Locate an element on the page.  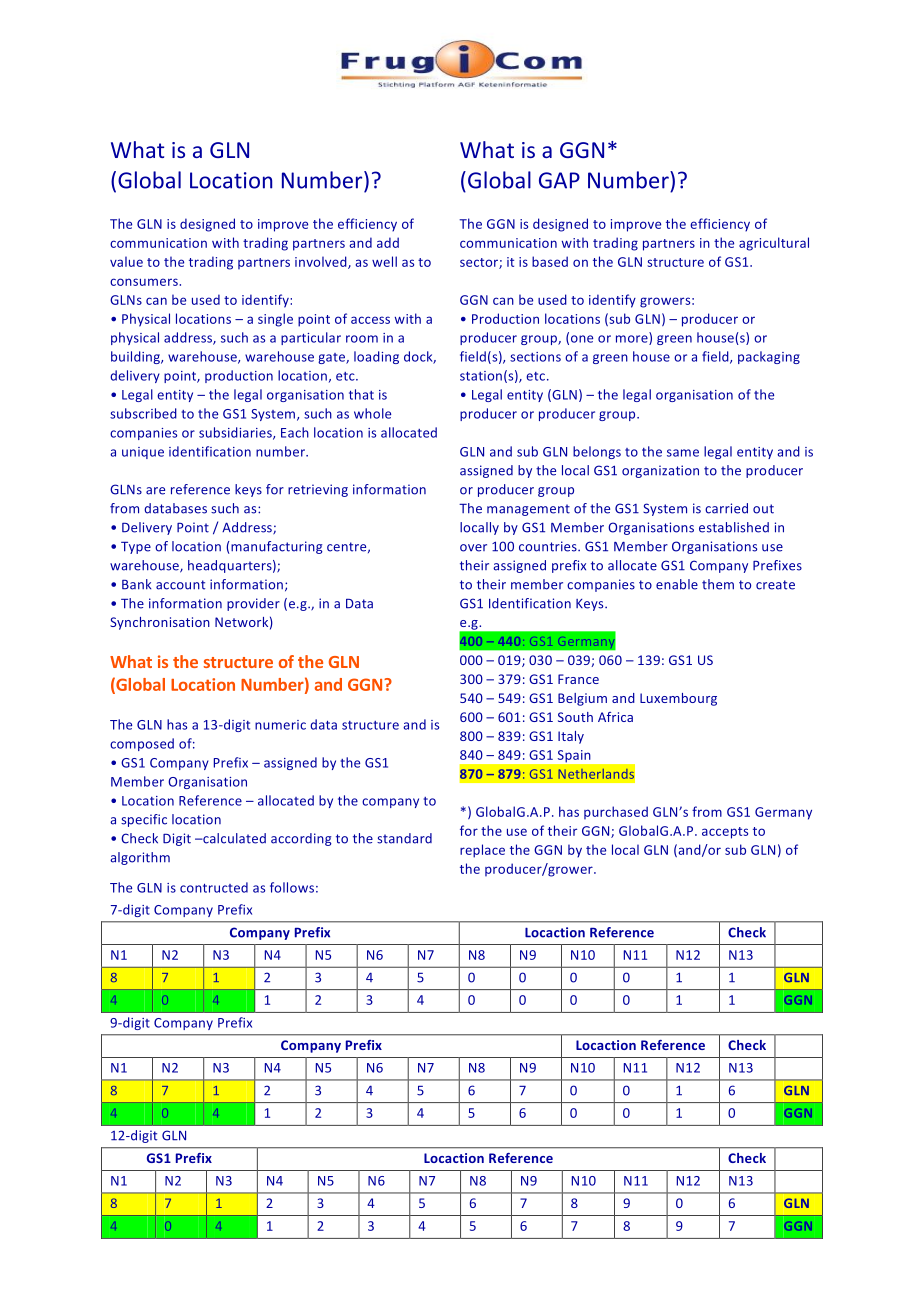
carried is located at coordinates (726, 508).
